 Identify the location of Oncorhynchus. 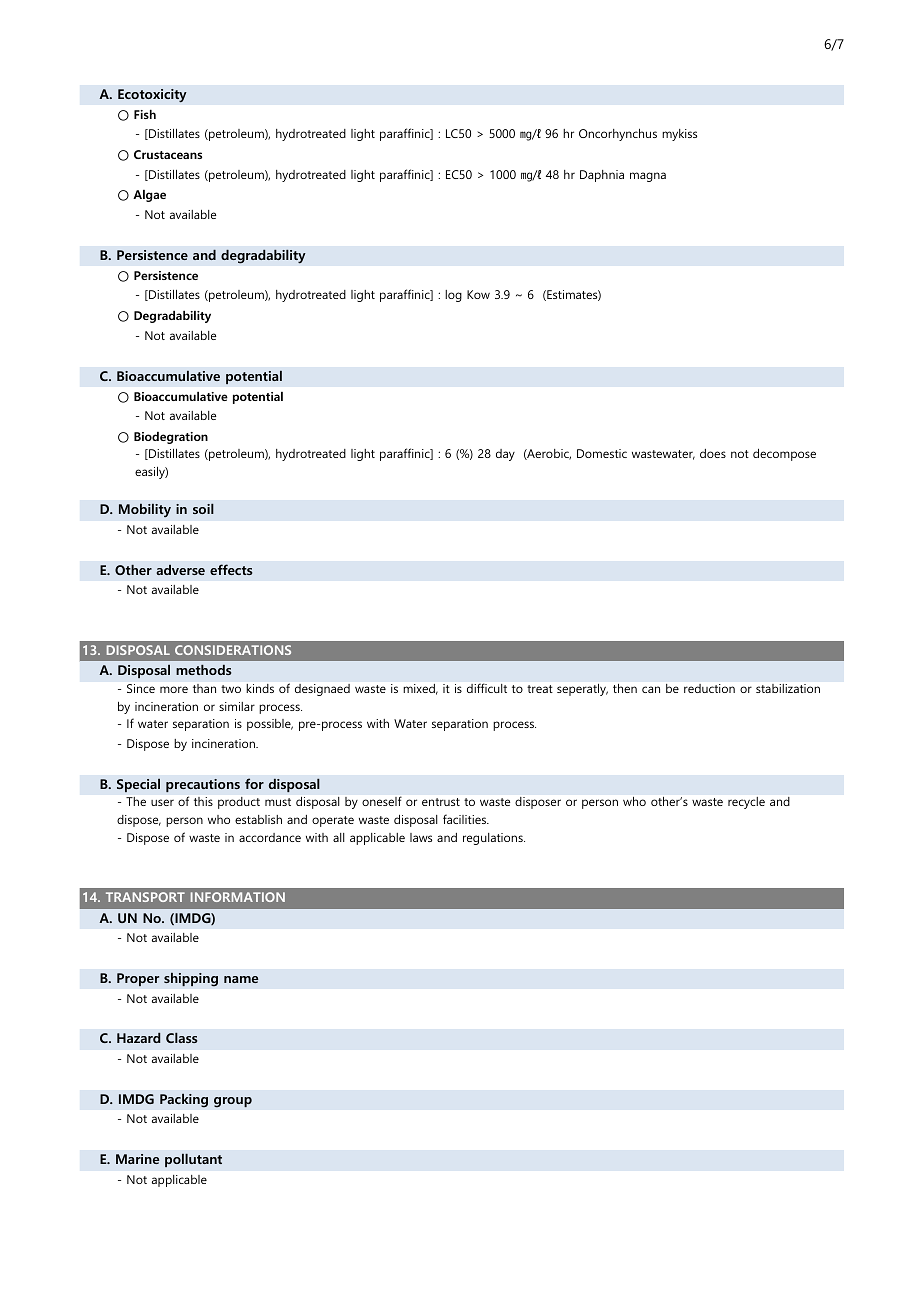
(618, 135).
